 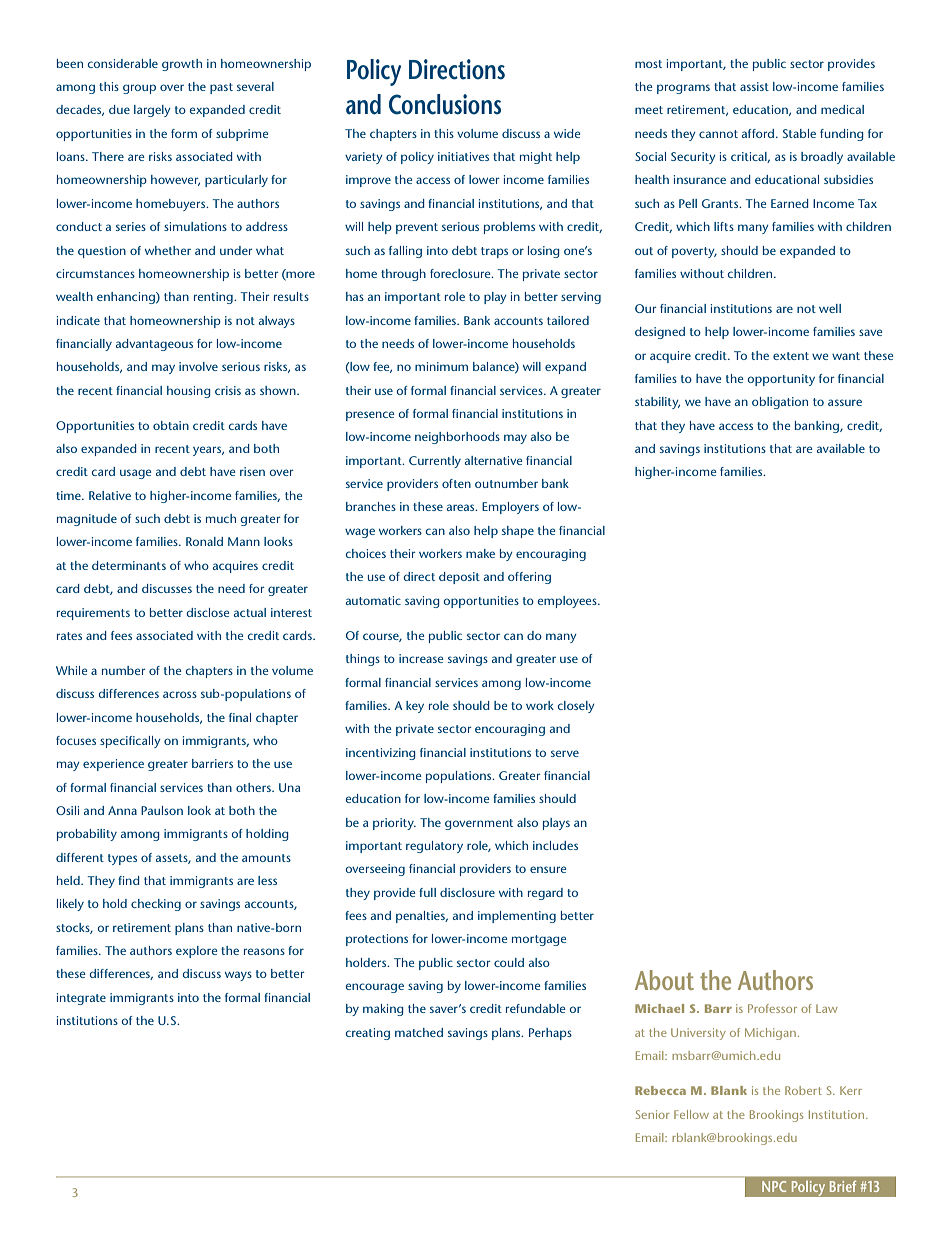 I want to click on neighborhoods, so click(x=457, y=438).
